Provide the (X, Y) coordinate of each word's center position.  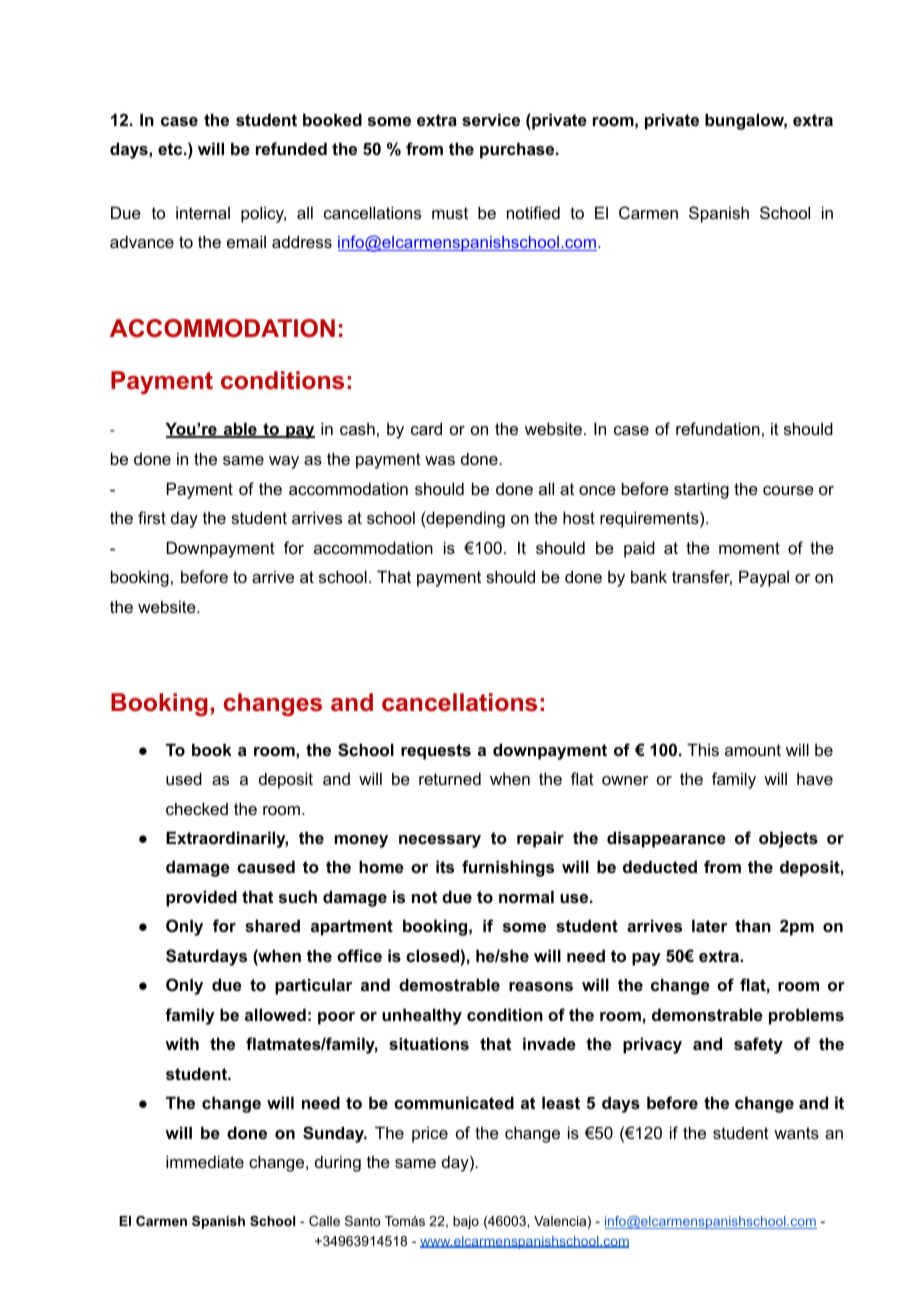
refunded (291, 148)
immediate (205, 1161)
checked (197, 808)
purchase (518, 150)
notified (533, 212)
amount (753, 750)
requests (436, 752)
